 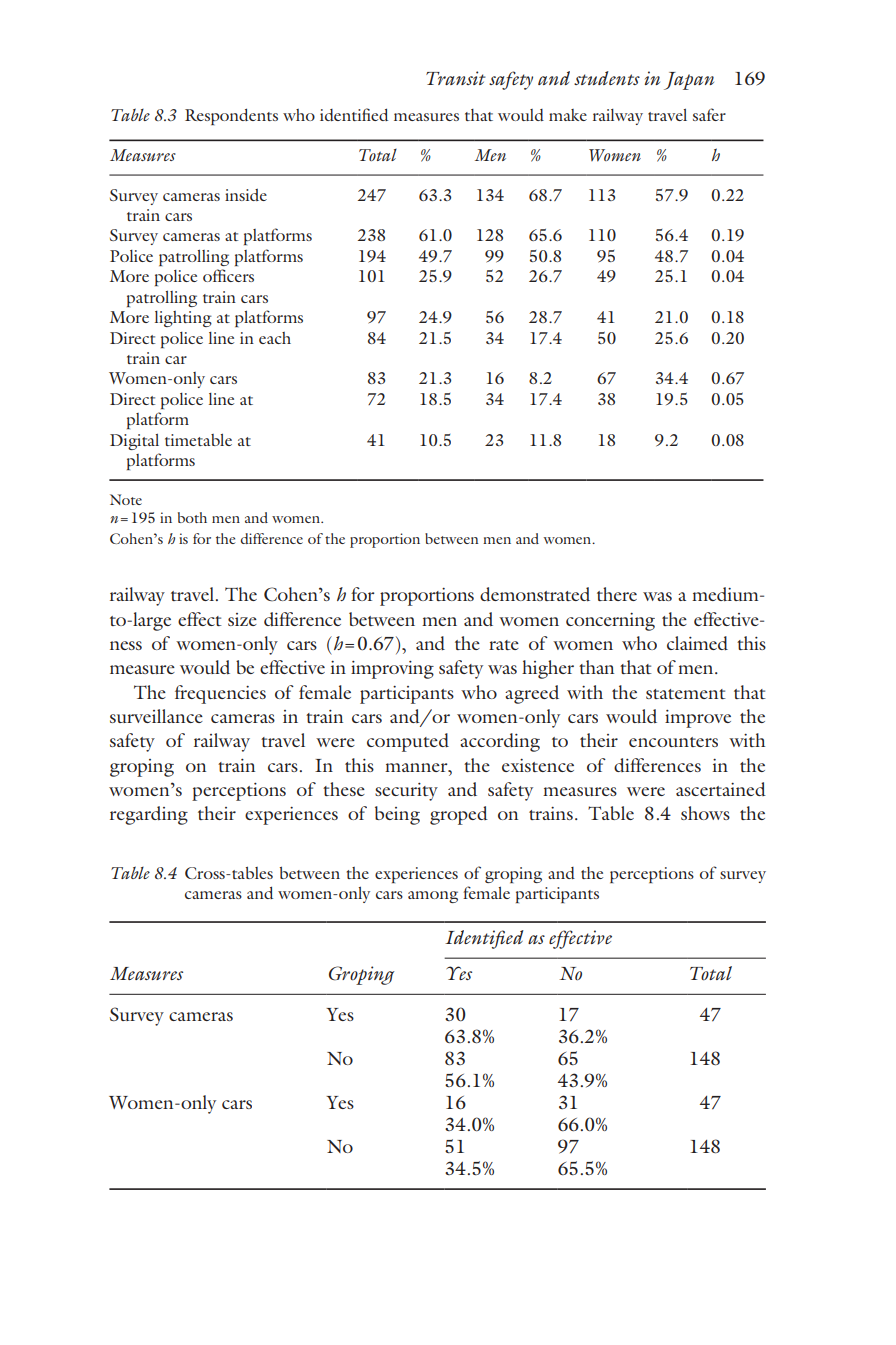 What do you see at coordinates (617, 594) in the page?
I see `there` at bounding box center [617, 594].
